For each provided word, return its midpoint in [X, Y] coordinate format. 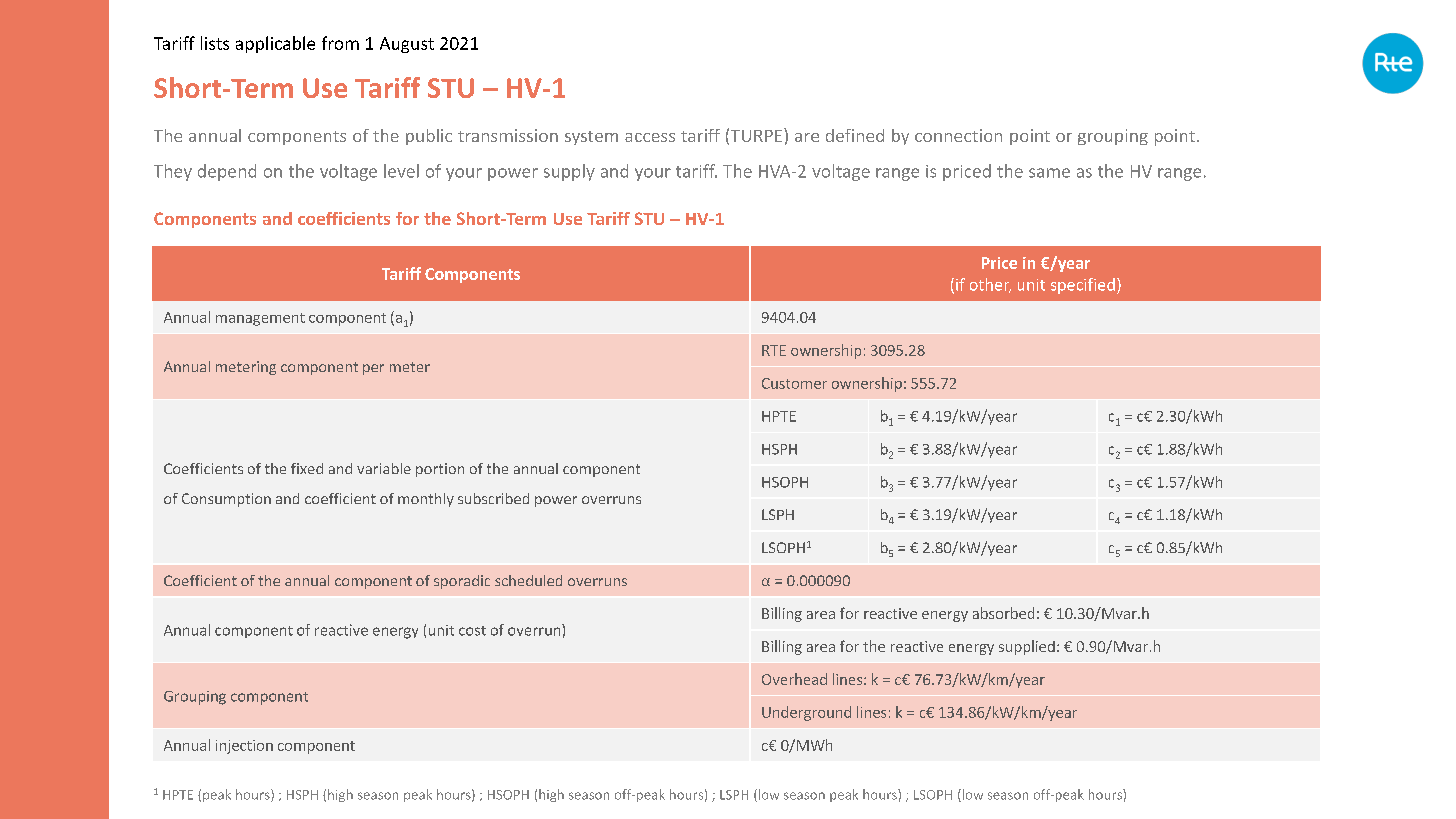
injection [244, 747]
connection [958, 135]
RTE [774, 350]
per [373, 369]
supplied [1027, 647]
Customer [794, 383]
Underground [806, 713]
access [650, 137]
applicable [275, 44]
